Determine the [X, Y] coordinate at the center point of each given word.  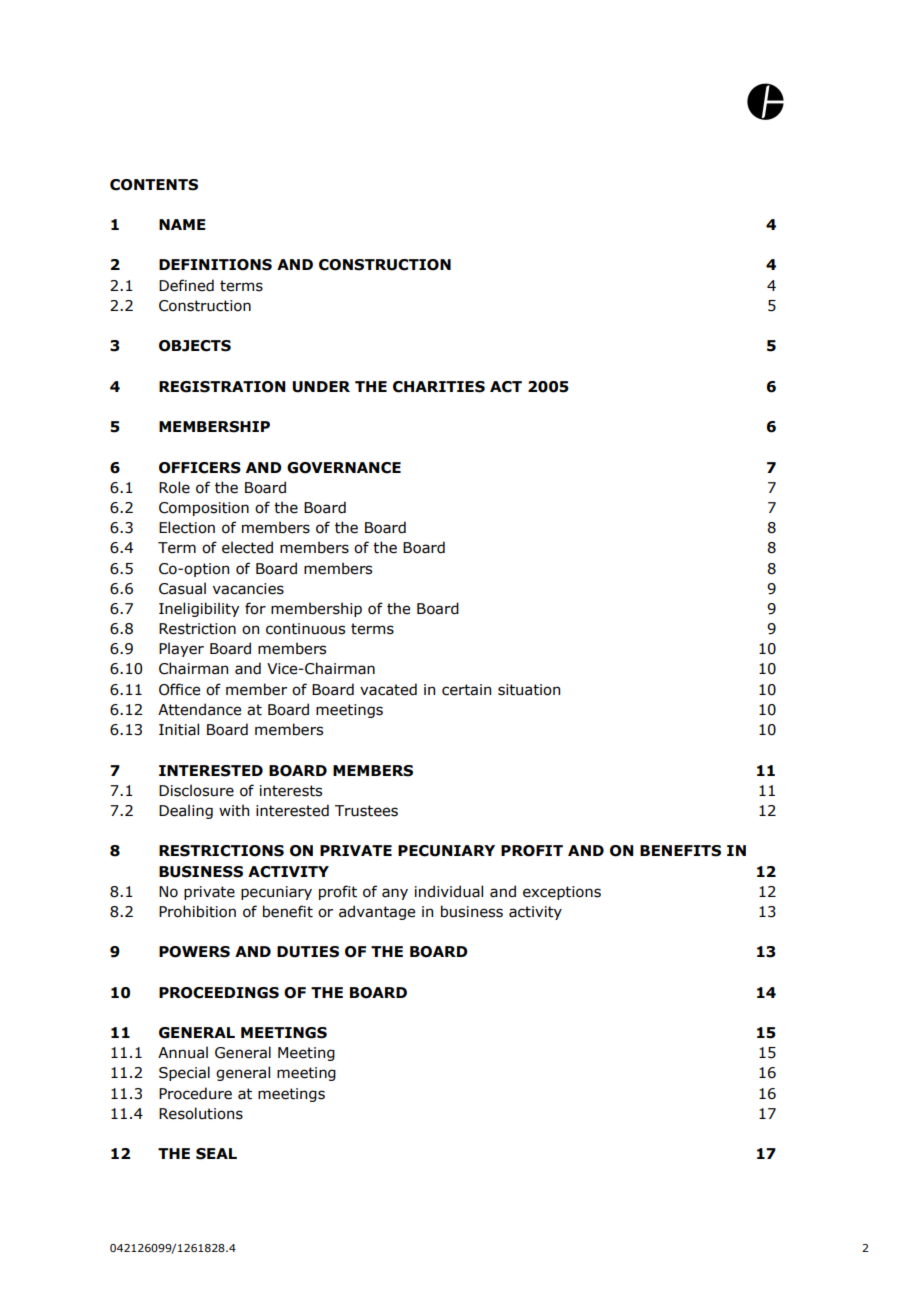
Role [174, 487]
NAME [182, 224]
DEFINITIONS [215, 265]
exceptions [562, 893]
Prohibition [197, 911]
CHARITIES [439, 387]
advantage [377, 912]
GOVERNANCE [344, 468]
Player [181, 649]
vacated [388, 689]
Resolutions [201, 1113]
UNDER [321, 387]
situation [529, 690]
